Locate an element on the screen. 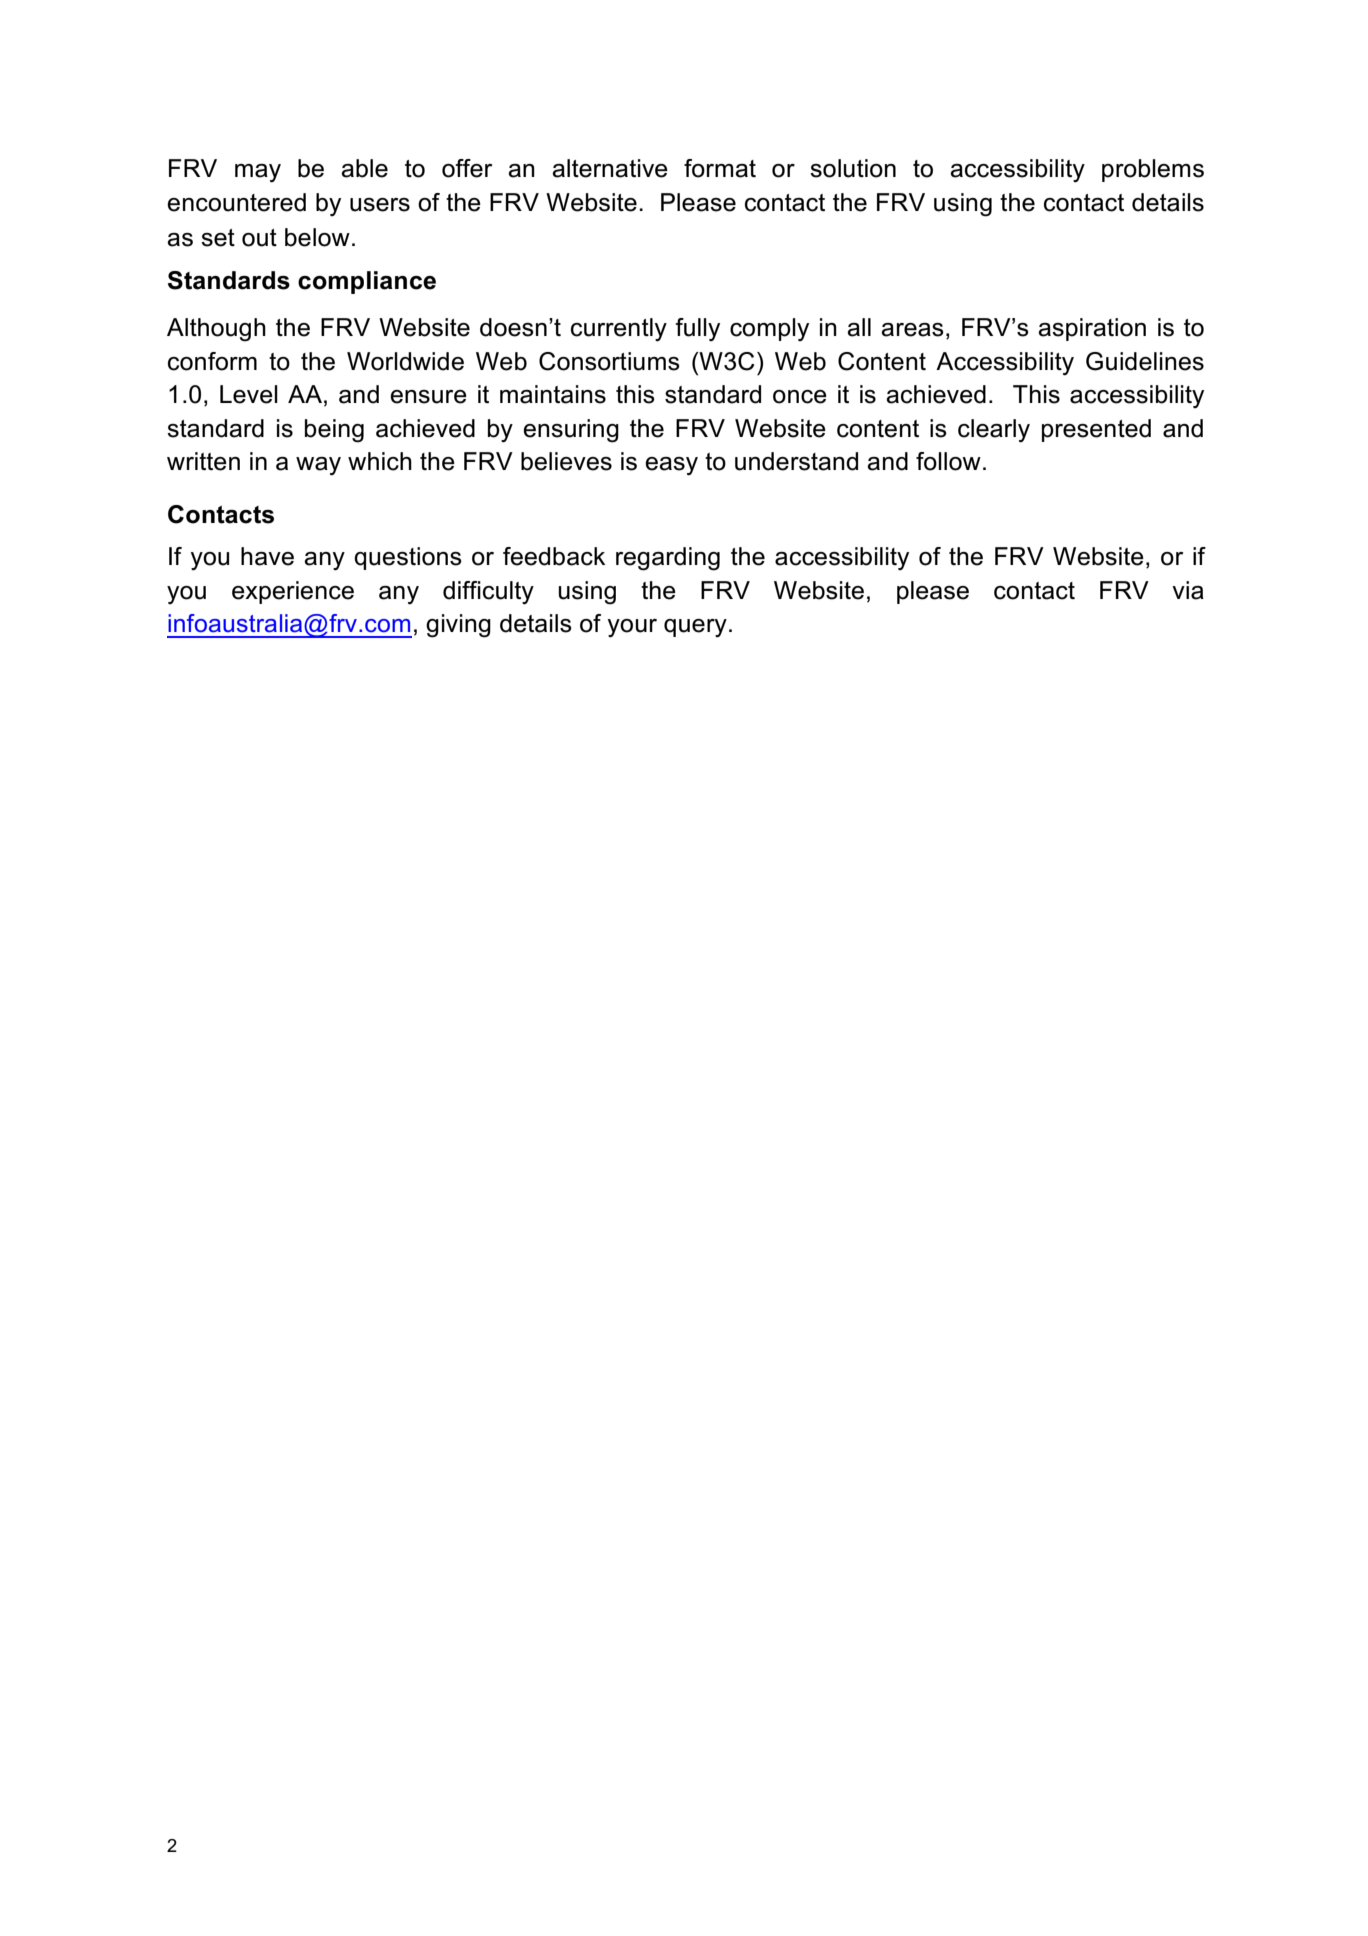  aspiration is located at coordinates (1092, 329).
